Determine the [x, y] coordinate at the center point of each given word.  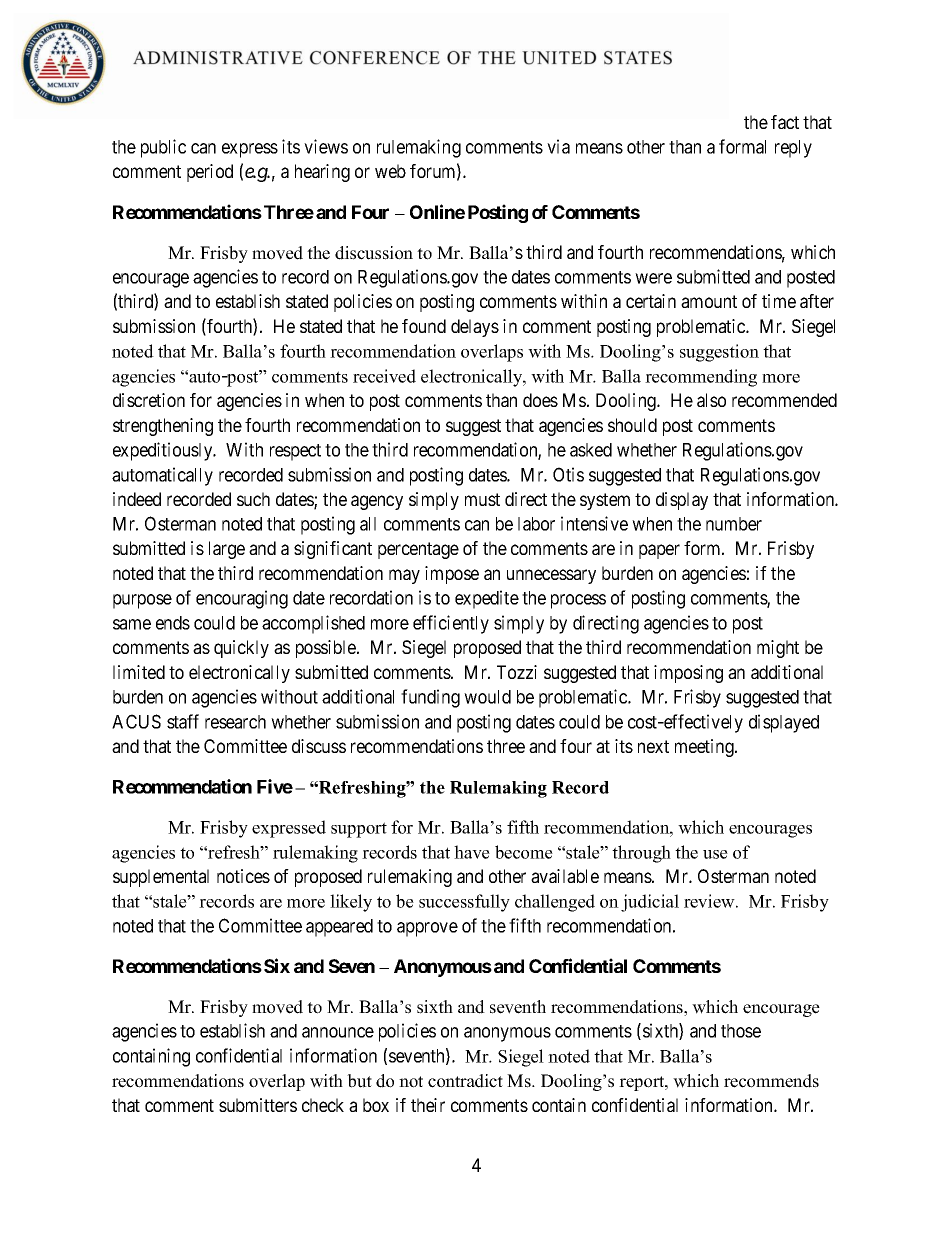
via [558, 146]
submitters [258, 1105]
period [210, 173]
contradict [465, 1081]
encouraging [242, 599]
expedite [487, 599]
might [778, 649]
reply [793, 149]
